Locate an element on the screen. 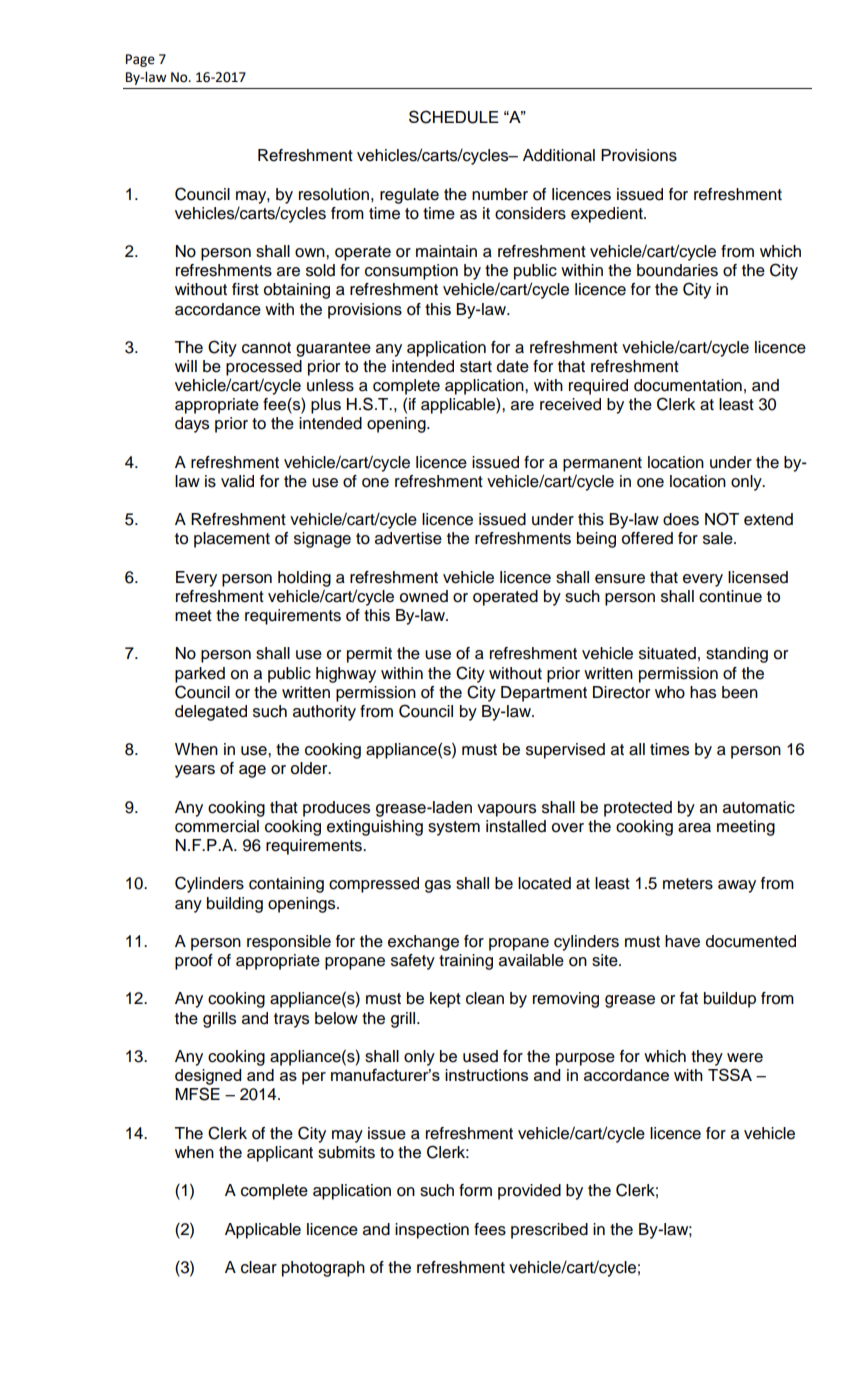  valid is located at coordinates (237, 481).
